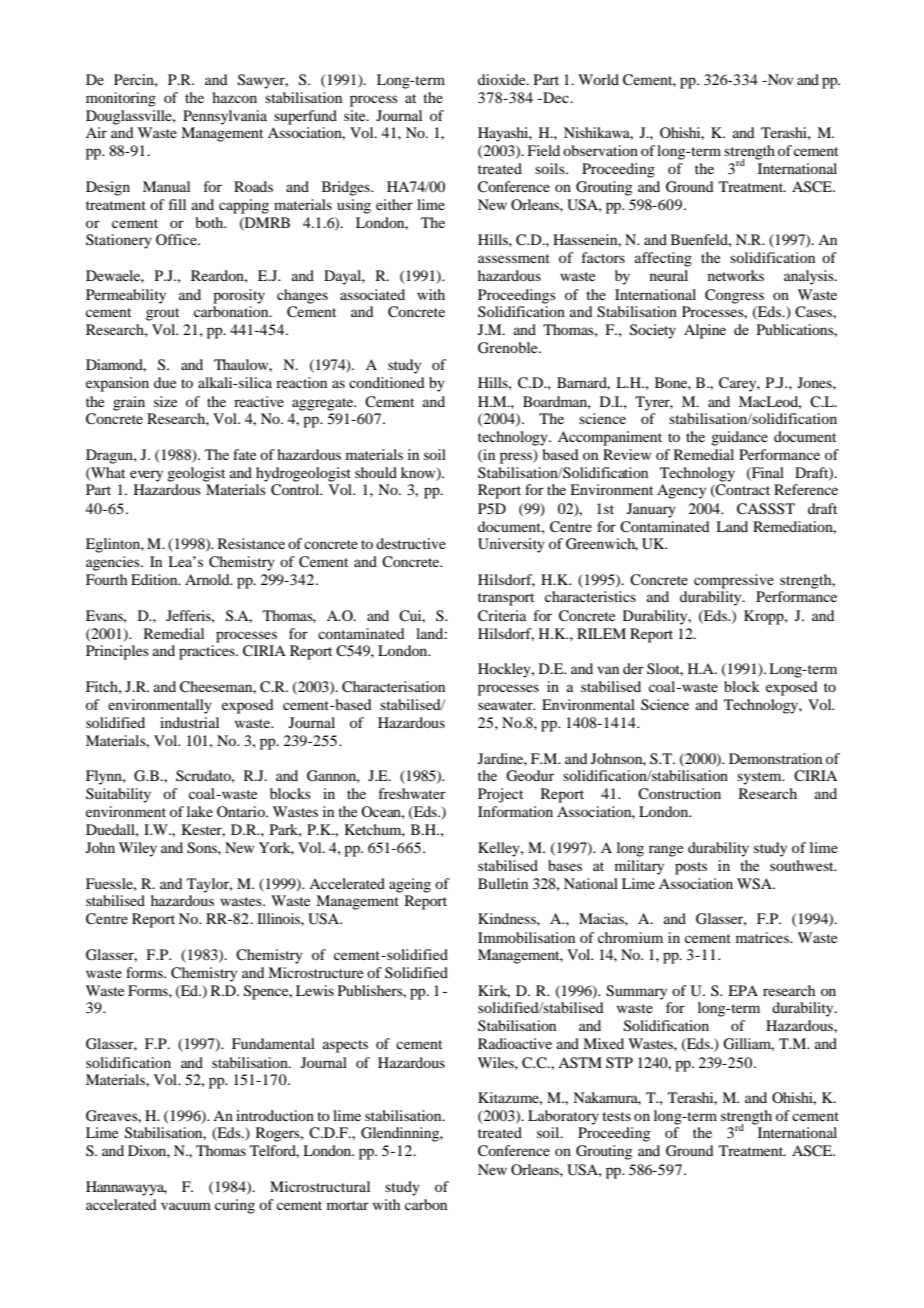 Image resolution: width=924 pixels, height=1308 pixels. What do you see at coordinates (508, 918) in the screenshot?
I see `Kindness` at bounding box center [508, 918].
